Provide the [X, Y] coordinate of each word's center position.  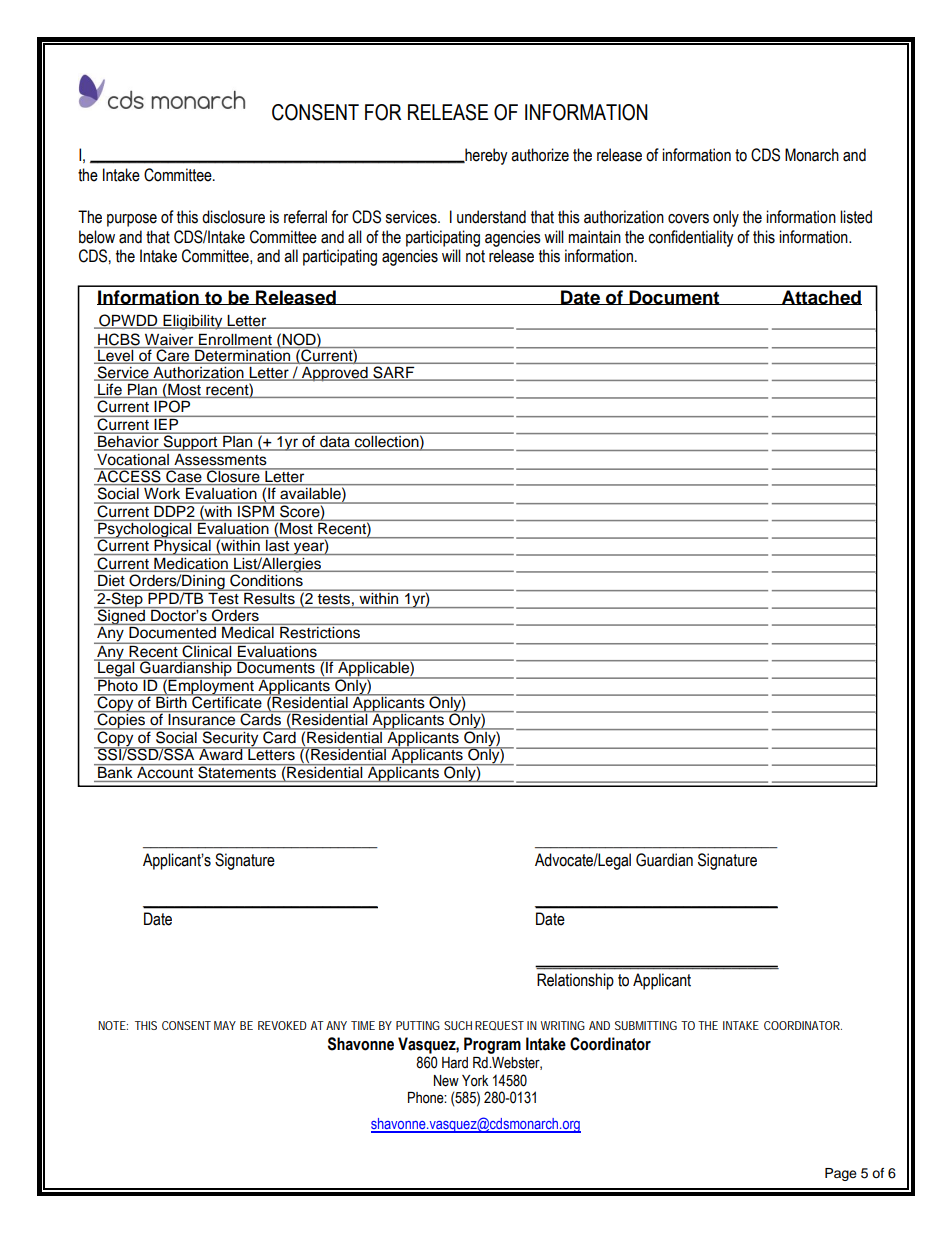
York [475, 1081]
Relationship [575, 981]
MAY [225, 1025]
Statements [237, 771]
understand [491, 217]
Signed [121, 617]
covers [688, 219]
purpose [132, 220]
